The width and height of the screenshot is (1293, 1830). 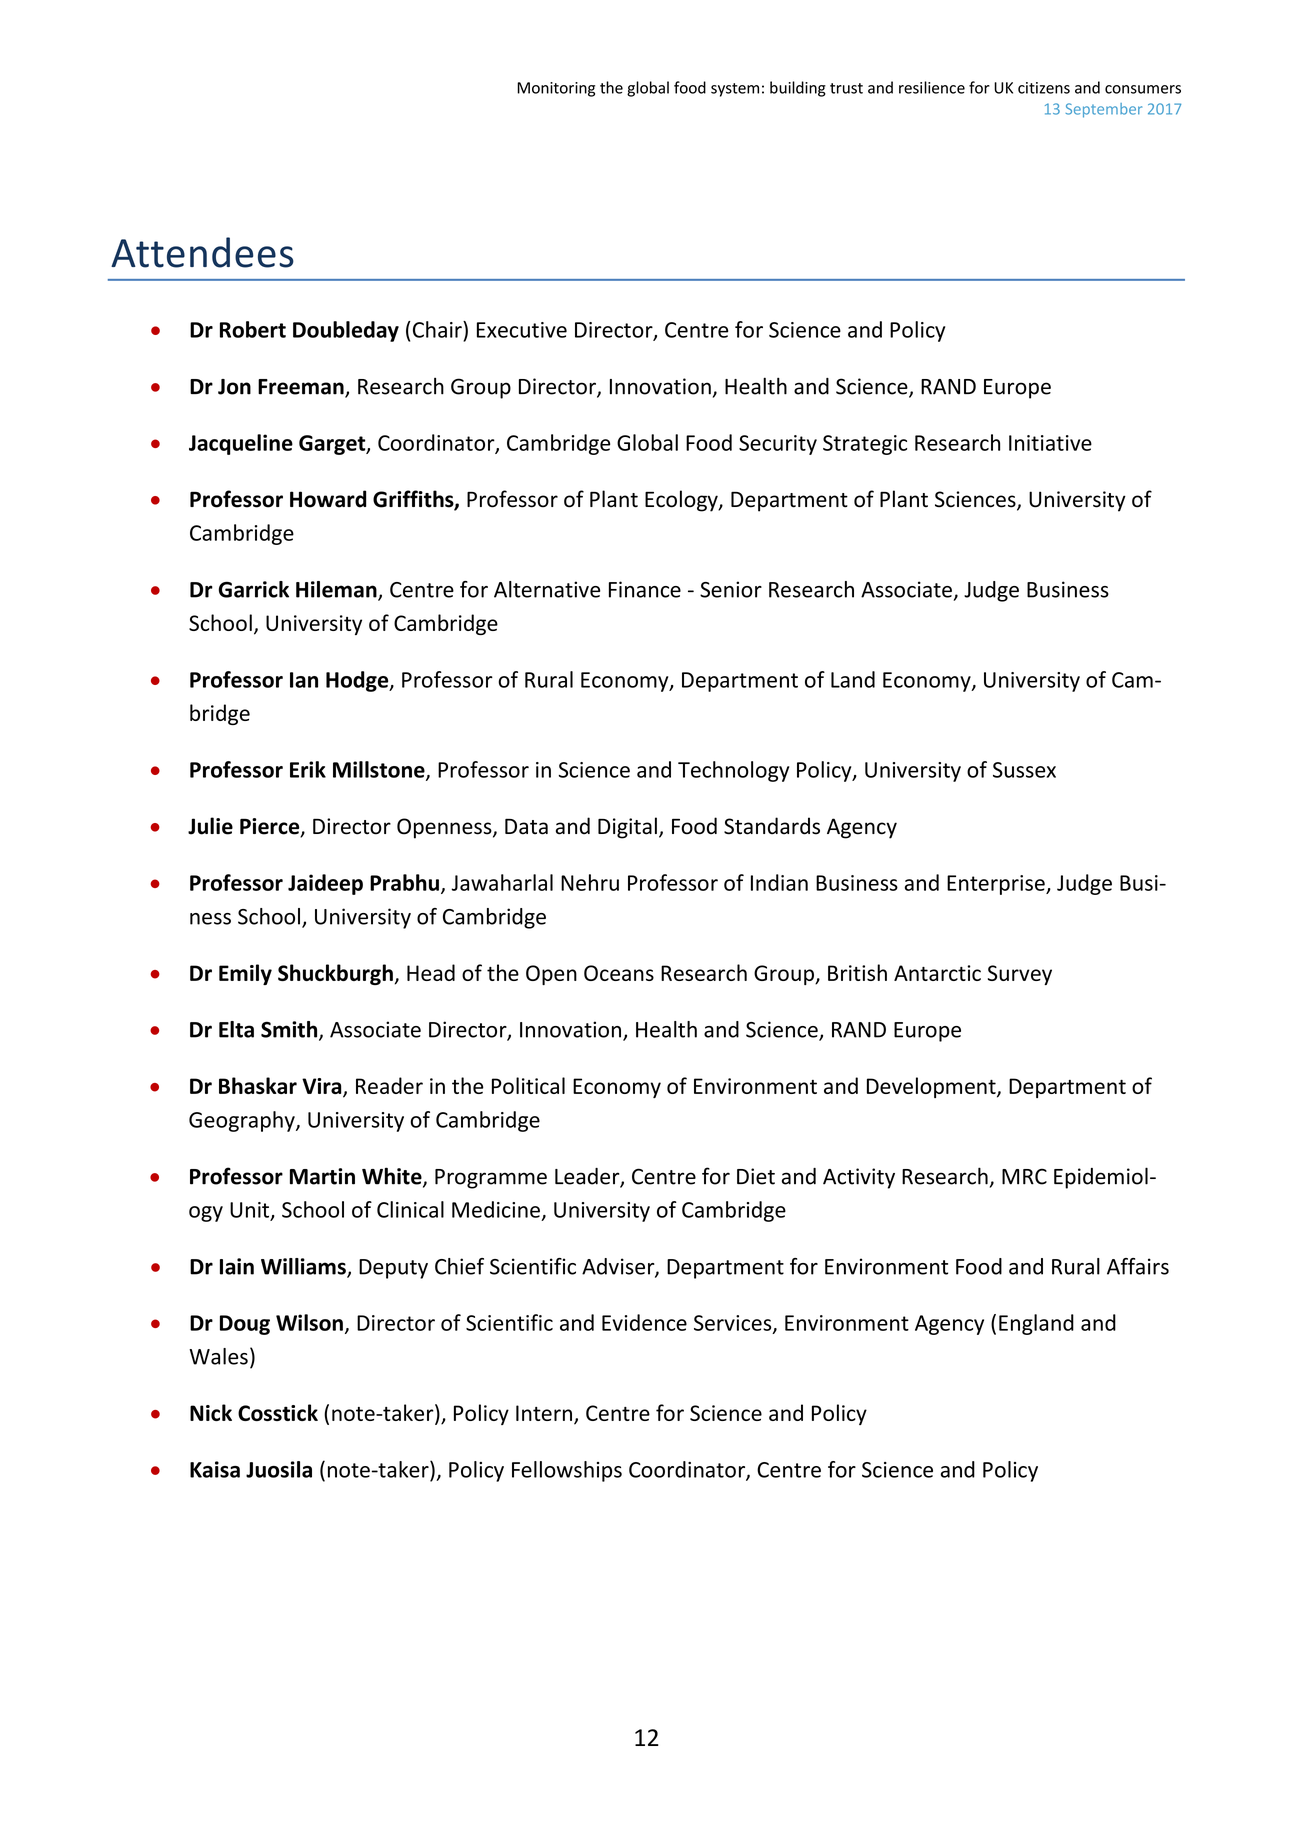 What do you see at coordinates (308, 769) in the screenshot?
I see `Erik` at bounding box center [308, 769].
